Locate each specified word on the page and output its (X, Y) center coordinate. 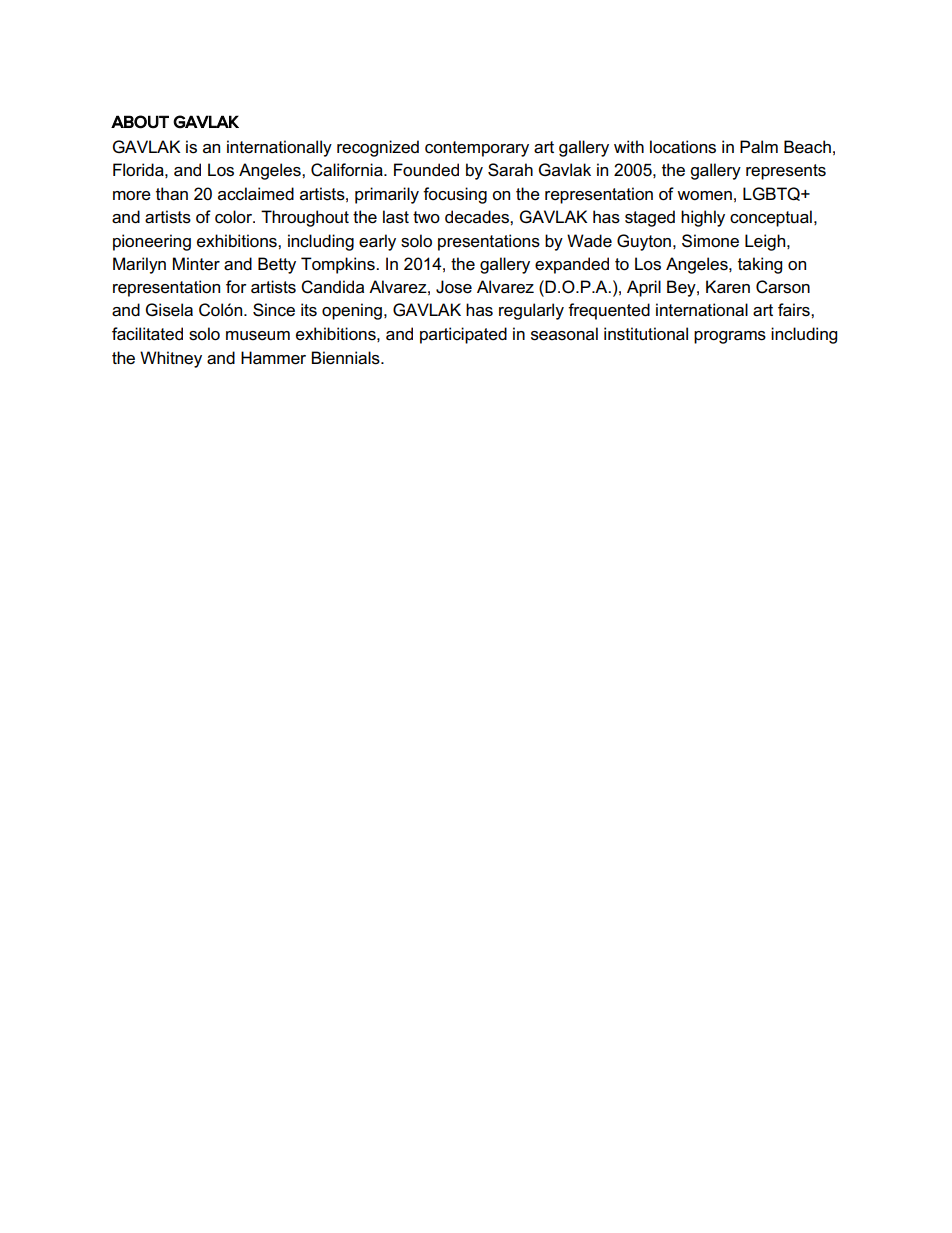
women (704, 196)
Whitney (171, 359)
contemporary (477, 149)
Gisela (169, 310)
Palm (759, 147)
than (172, 194)
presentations (489, 242)
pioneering (152, 242)
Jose (454, 287)
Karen (728, 287)
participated (463, 335)
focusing (455, 195)
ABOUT (140, 122)
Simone (710, 241)
